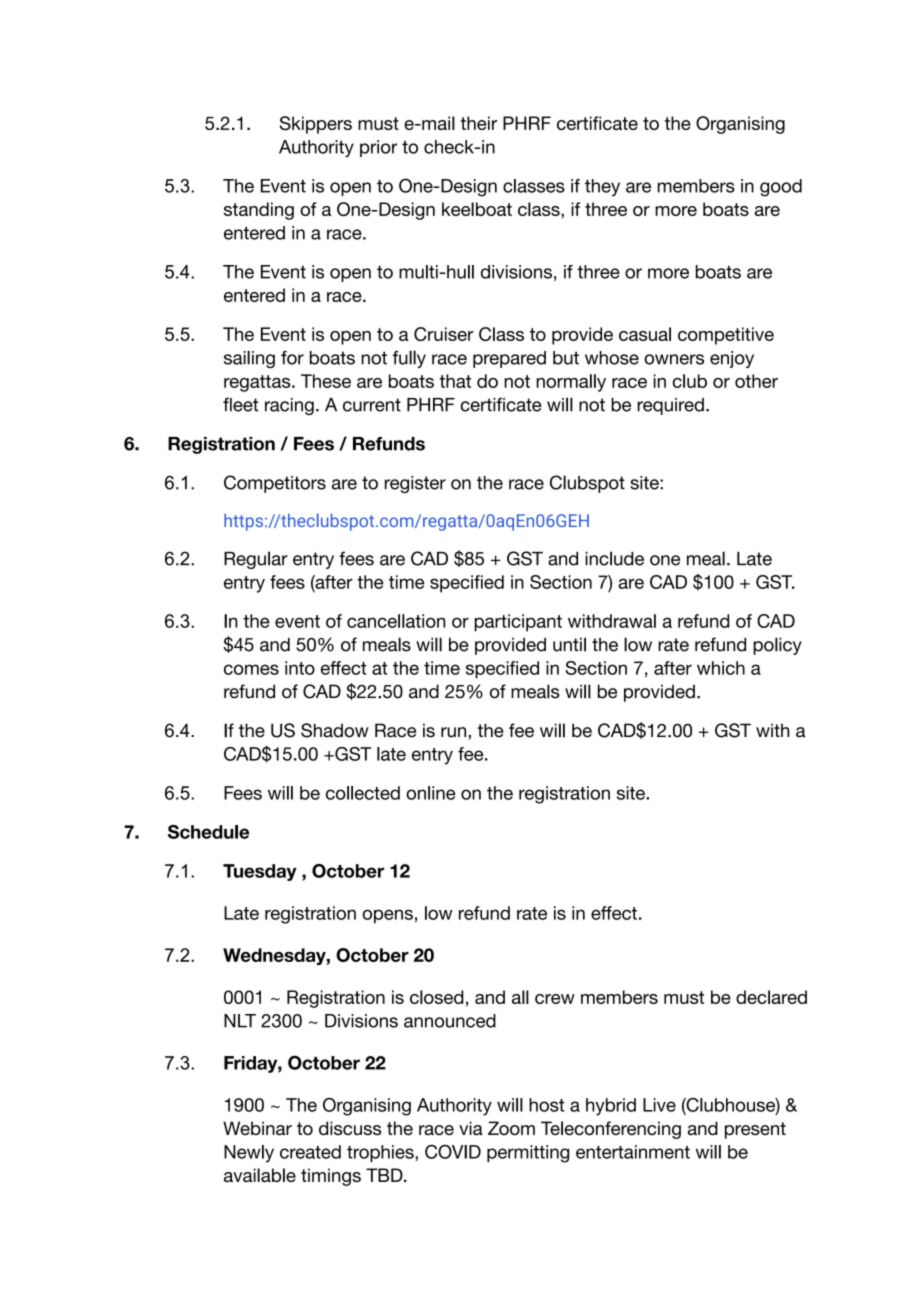 The height and width of the screenshot is (1307, 924). Describe the element at coordinates (437, 997) in the screenshot. I see `closed` at that location.
